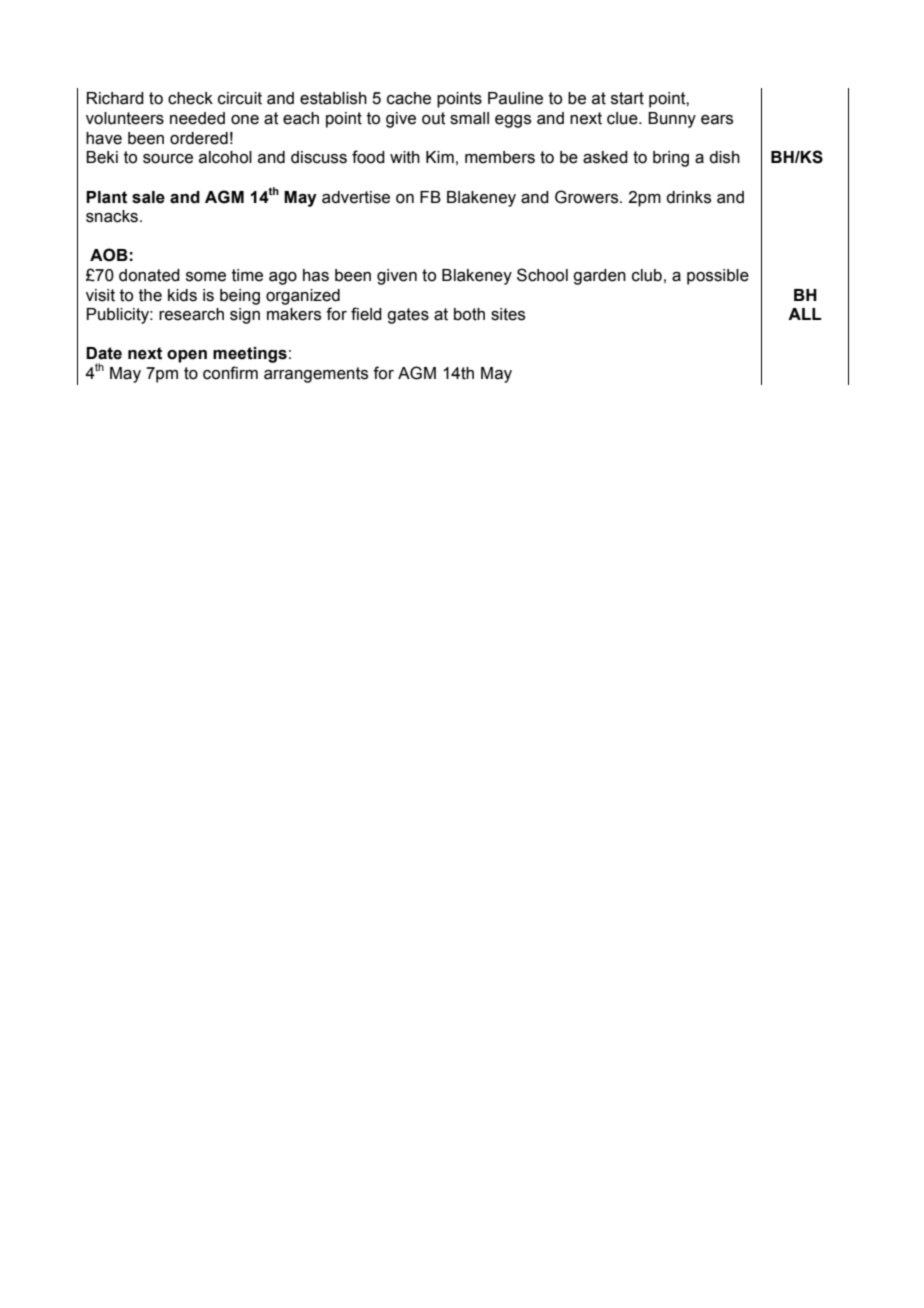  What do you see at coordinates (508, 314) in the page?
I see `sites` at bounding box center [508, 314].
